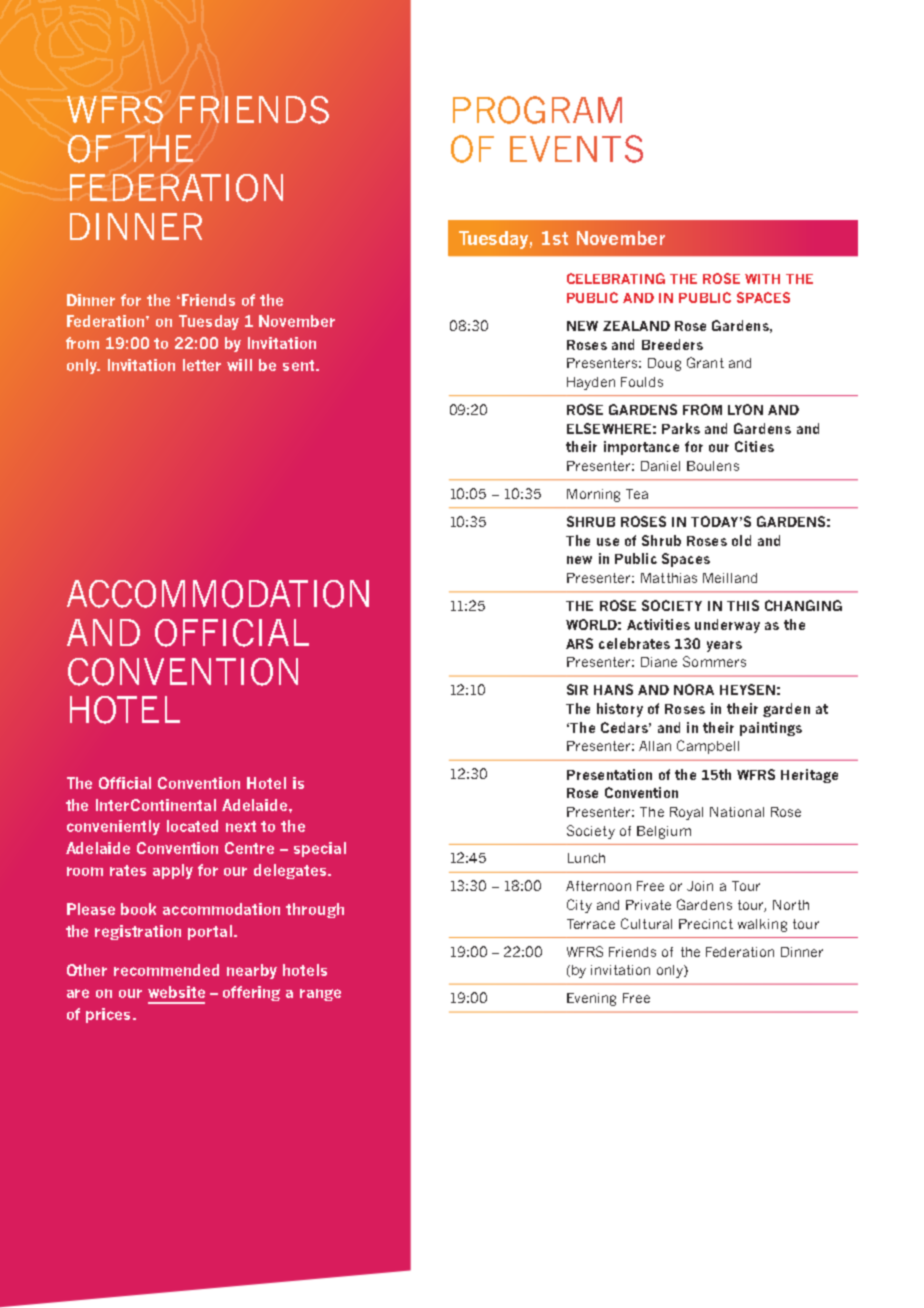  I want to click on use, so click(608, 542).
